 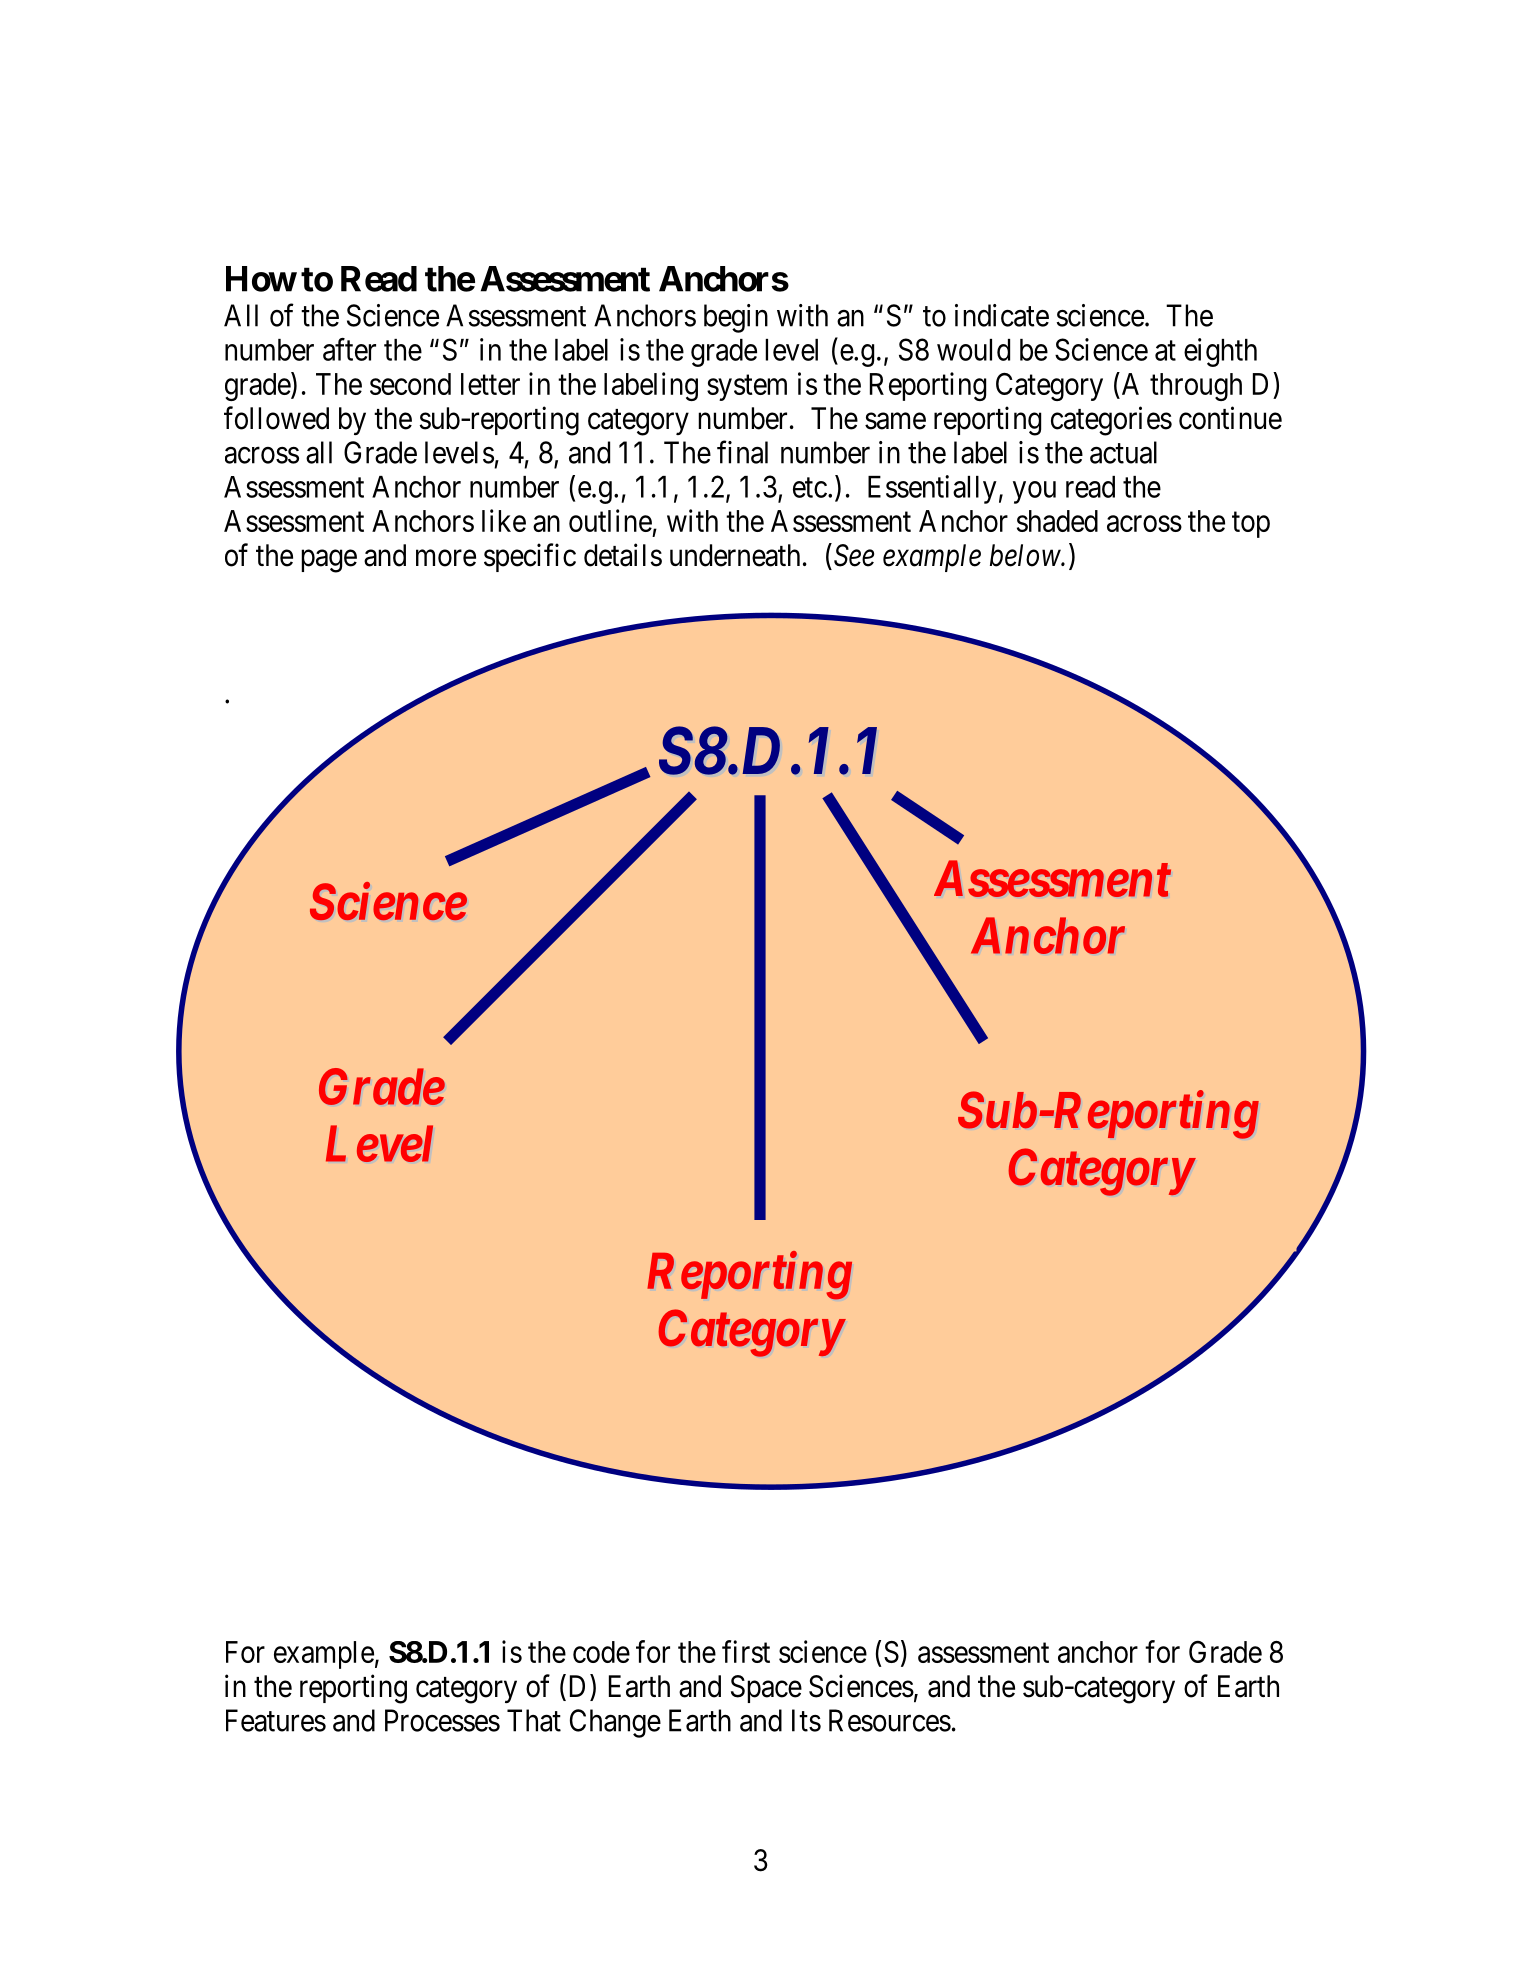 I want to click on See, so click(x=854, y=555).
